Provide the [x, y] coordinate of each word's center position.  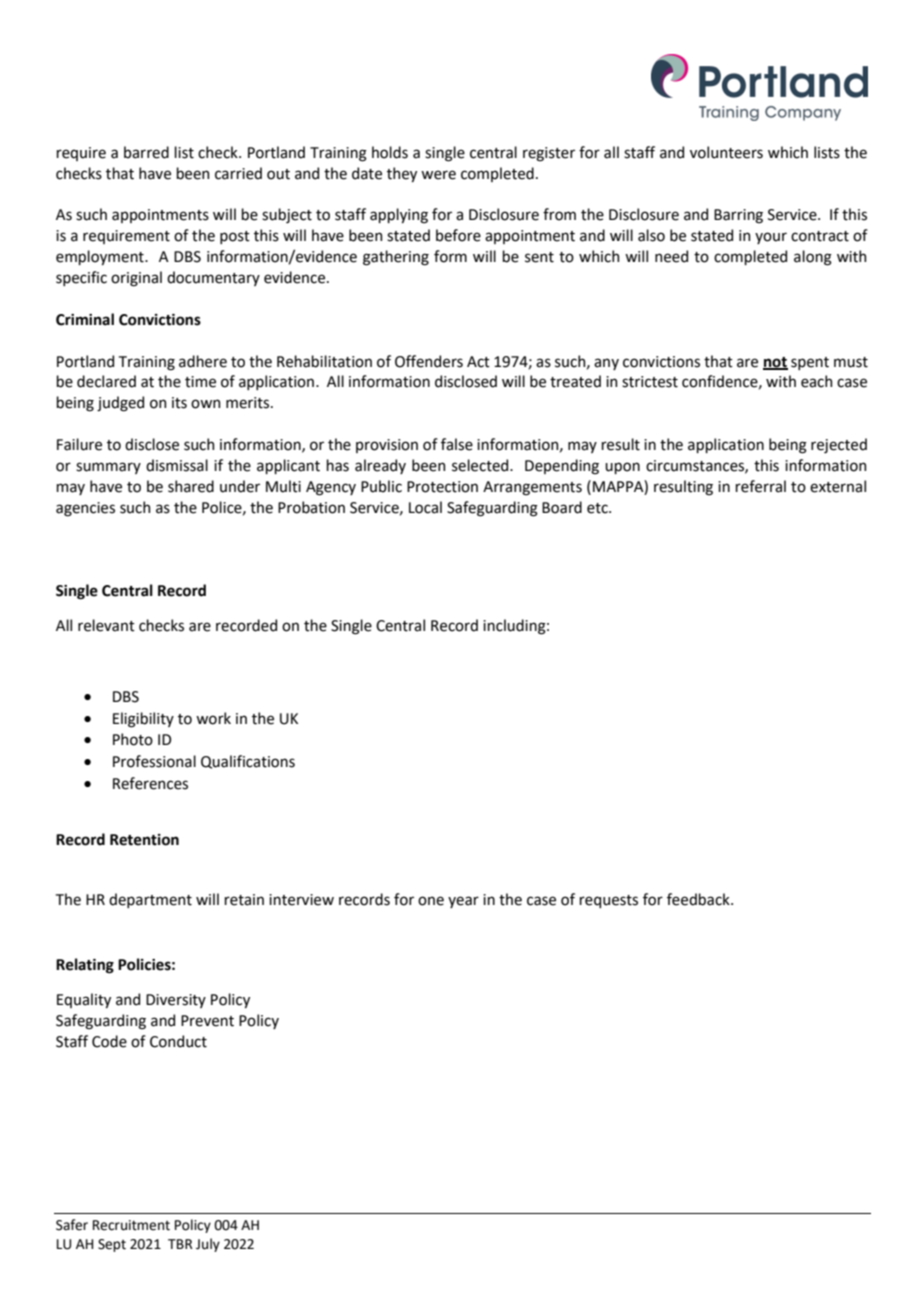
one [431, 901]
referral [760, 486]
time [200, 382]
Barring [738, 216]
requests [608, 901]
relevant [106, 625]
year [463, 902]
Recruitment [131, 1225]
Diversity [176, 1001]
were [438, 175]
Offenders [429, 361]
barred [146, 152]
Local [425, 507]
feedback [699, 899]
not [775, 363]
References [150, 783]
